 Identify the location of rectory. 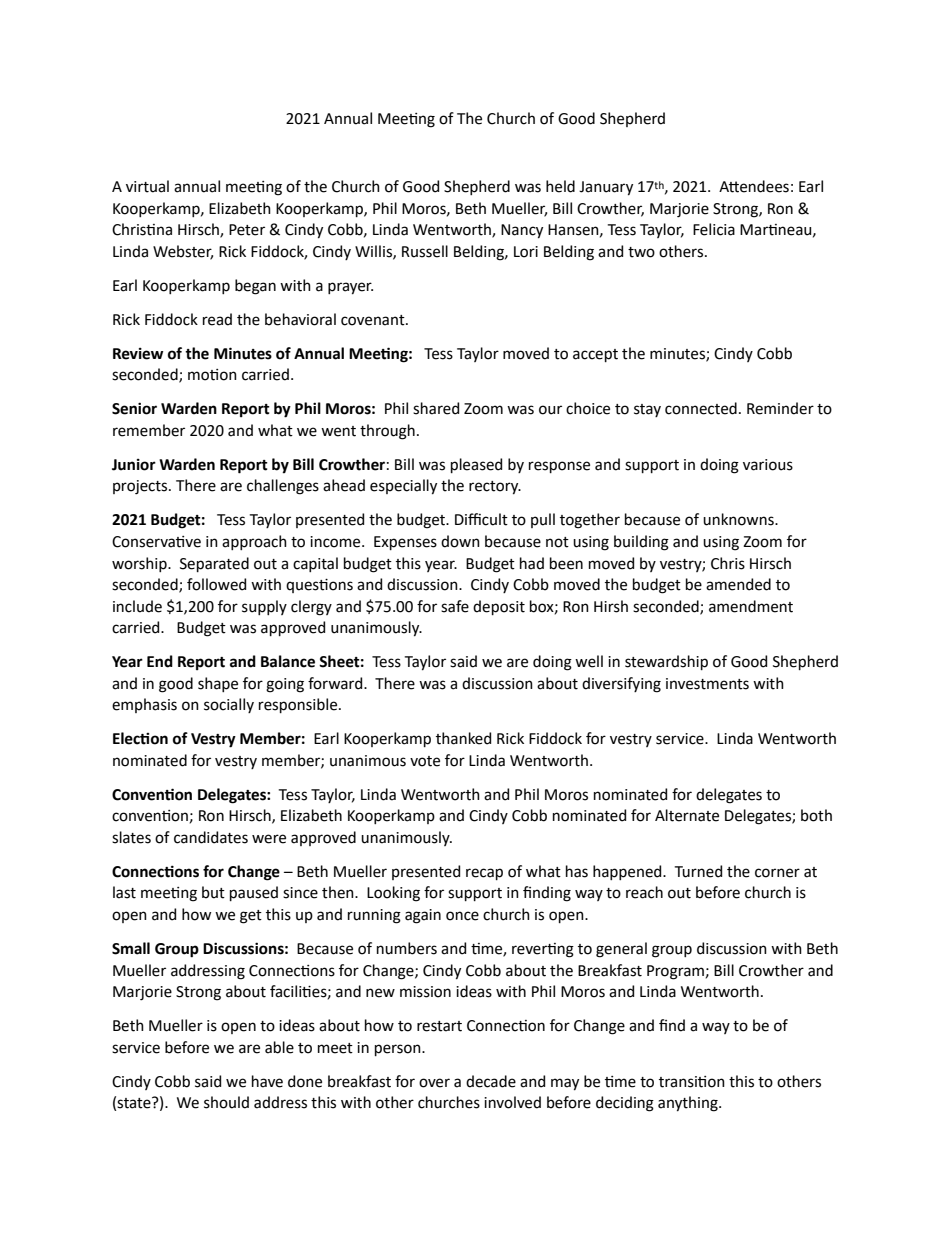
(495, 488).
